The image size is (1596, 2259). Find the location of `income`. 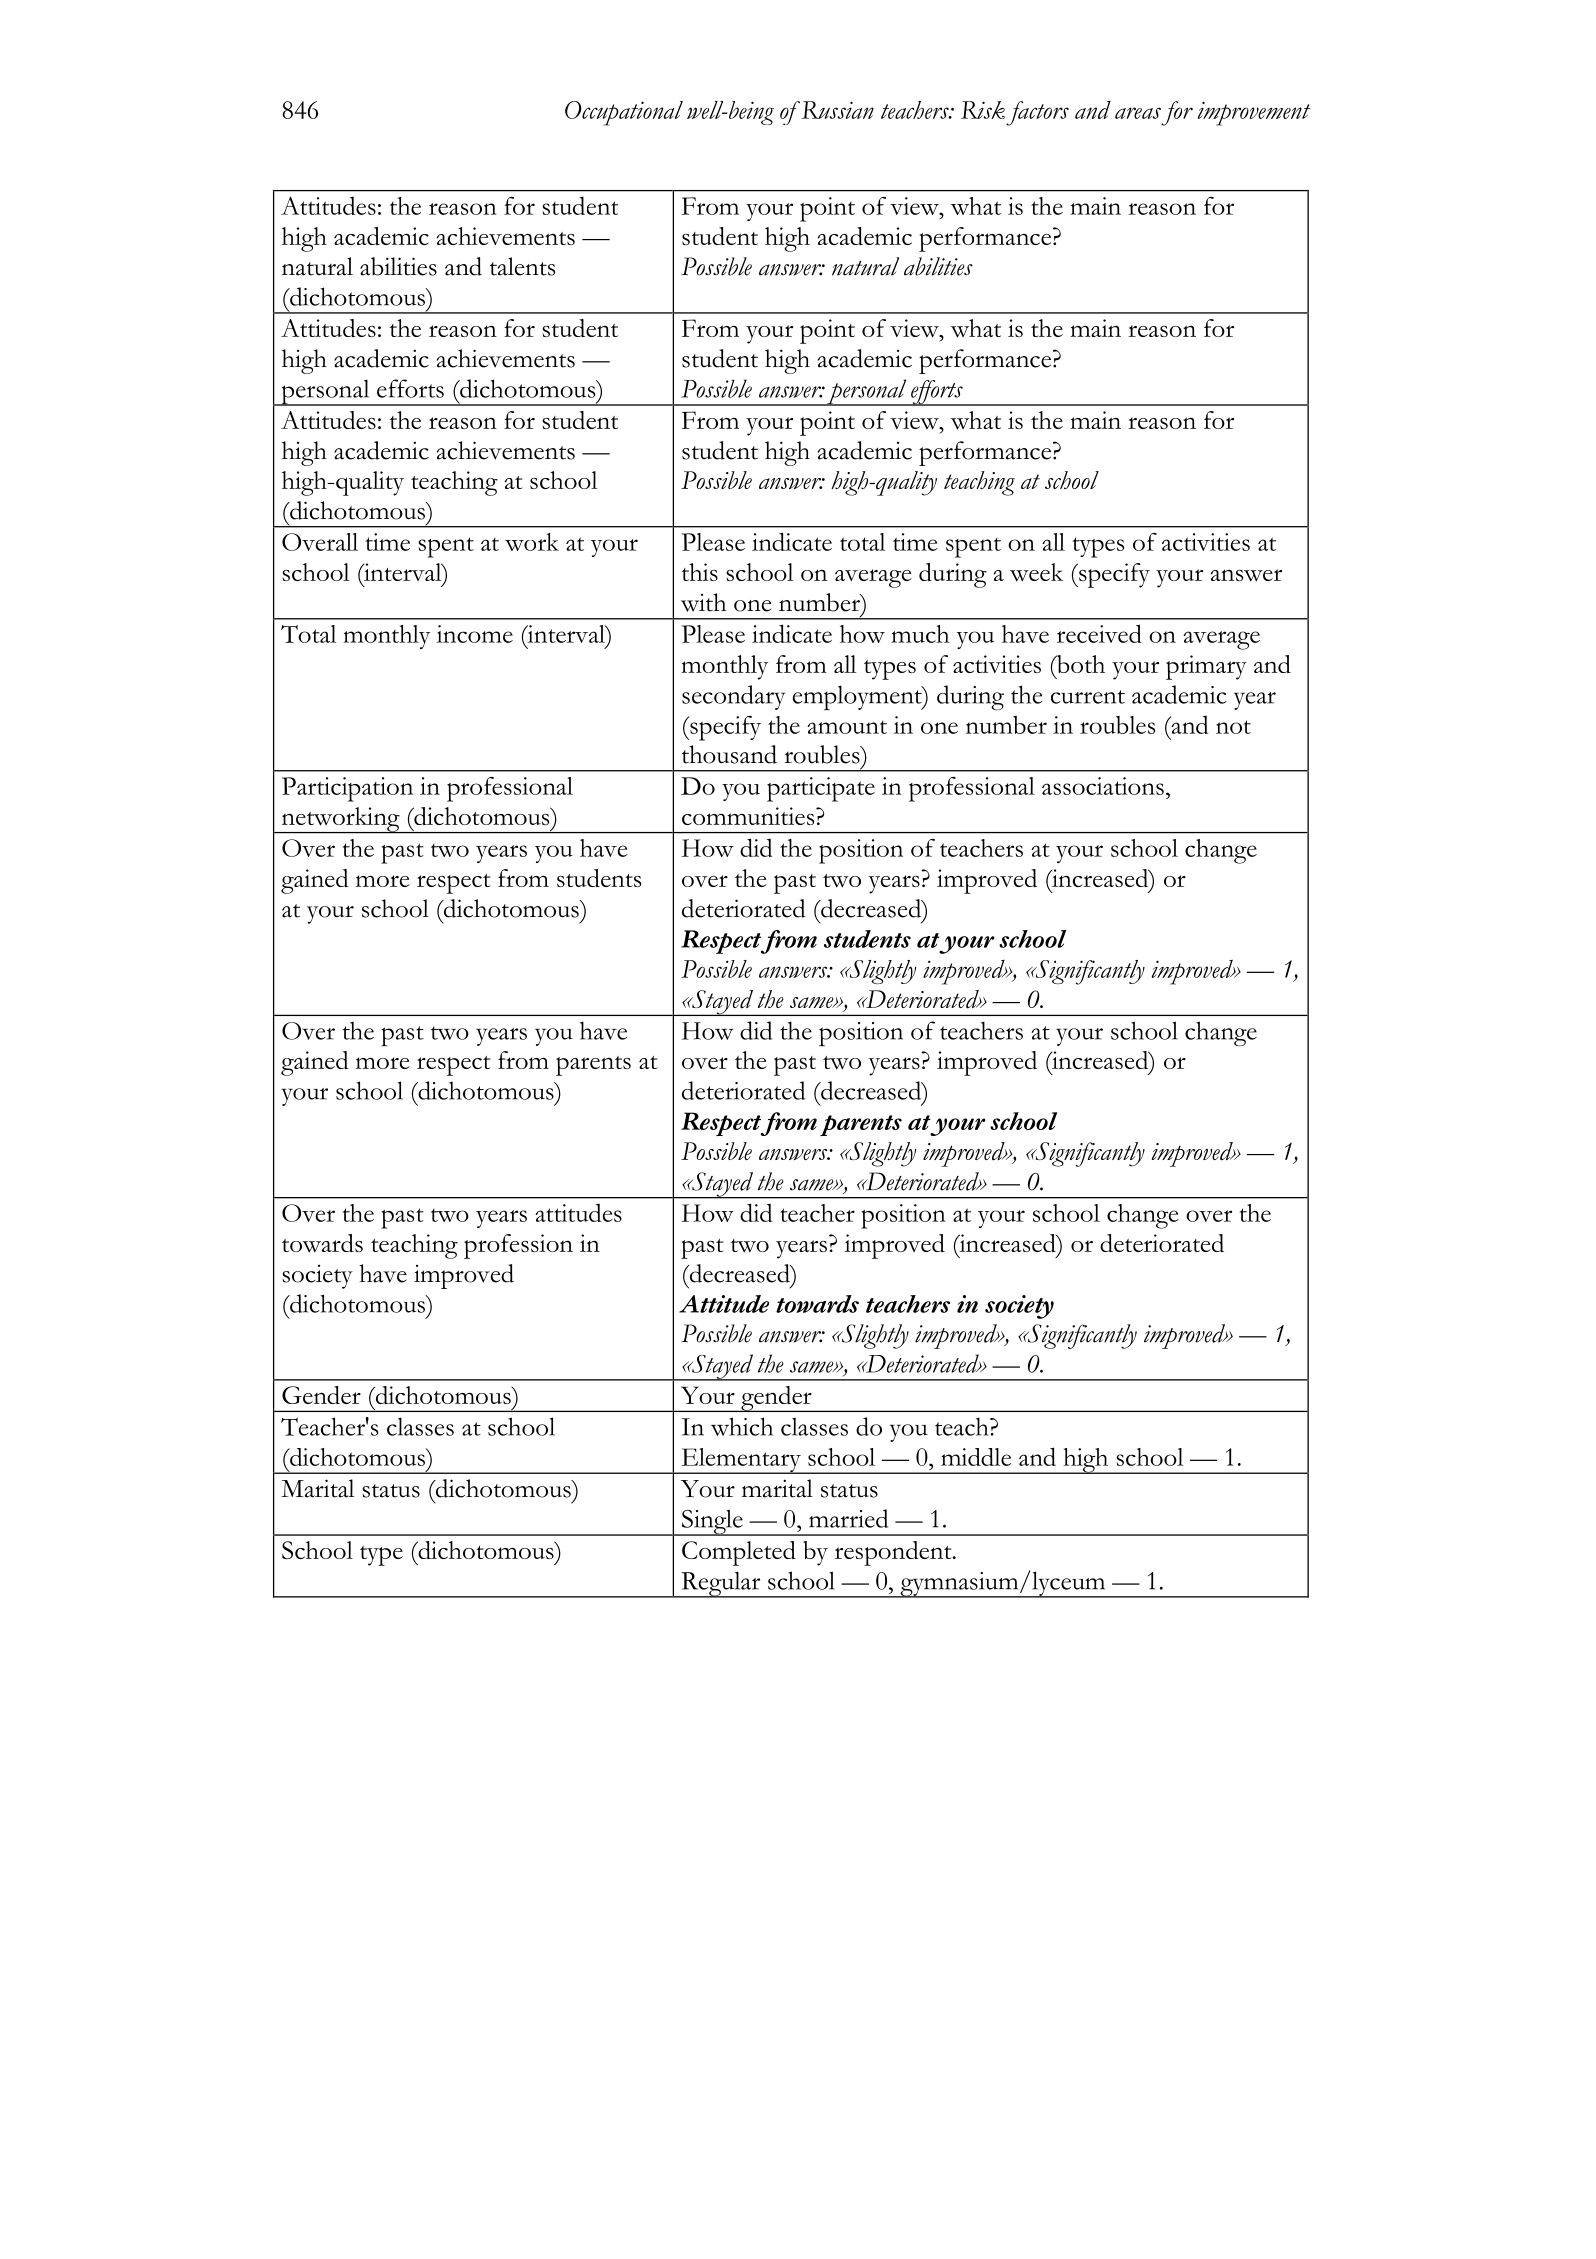

income is located at coordinates (474, 634).
